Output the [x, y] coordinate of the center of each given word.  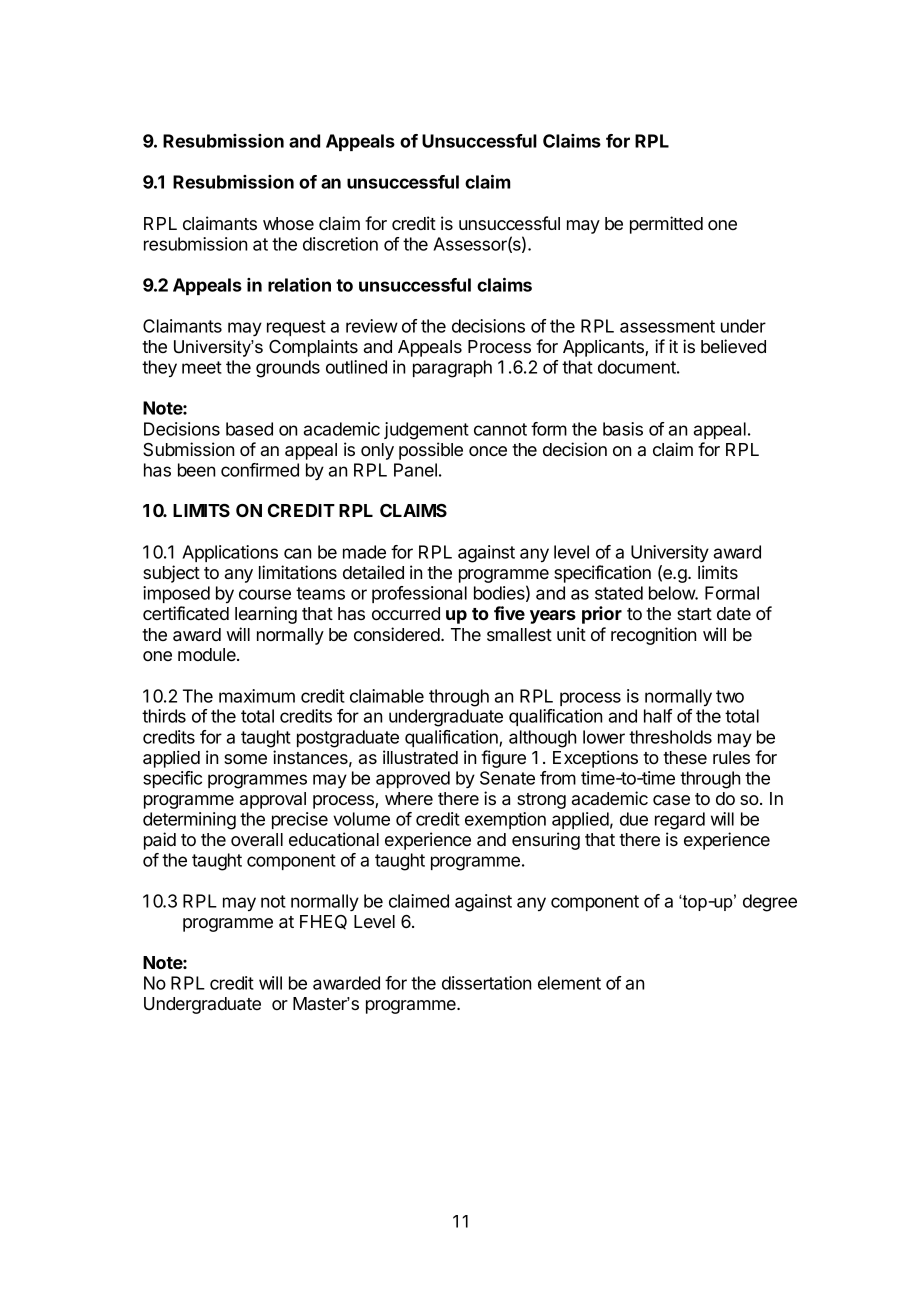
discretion [340, 244]
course [265, 594]
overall [257, 839]
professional [419, 594]
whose [288, 223]
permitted [666, 225]
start [694, 614]
